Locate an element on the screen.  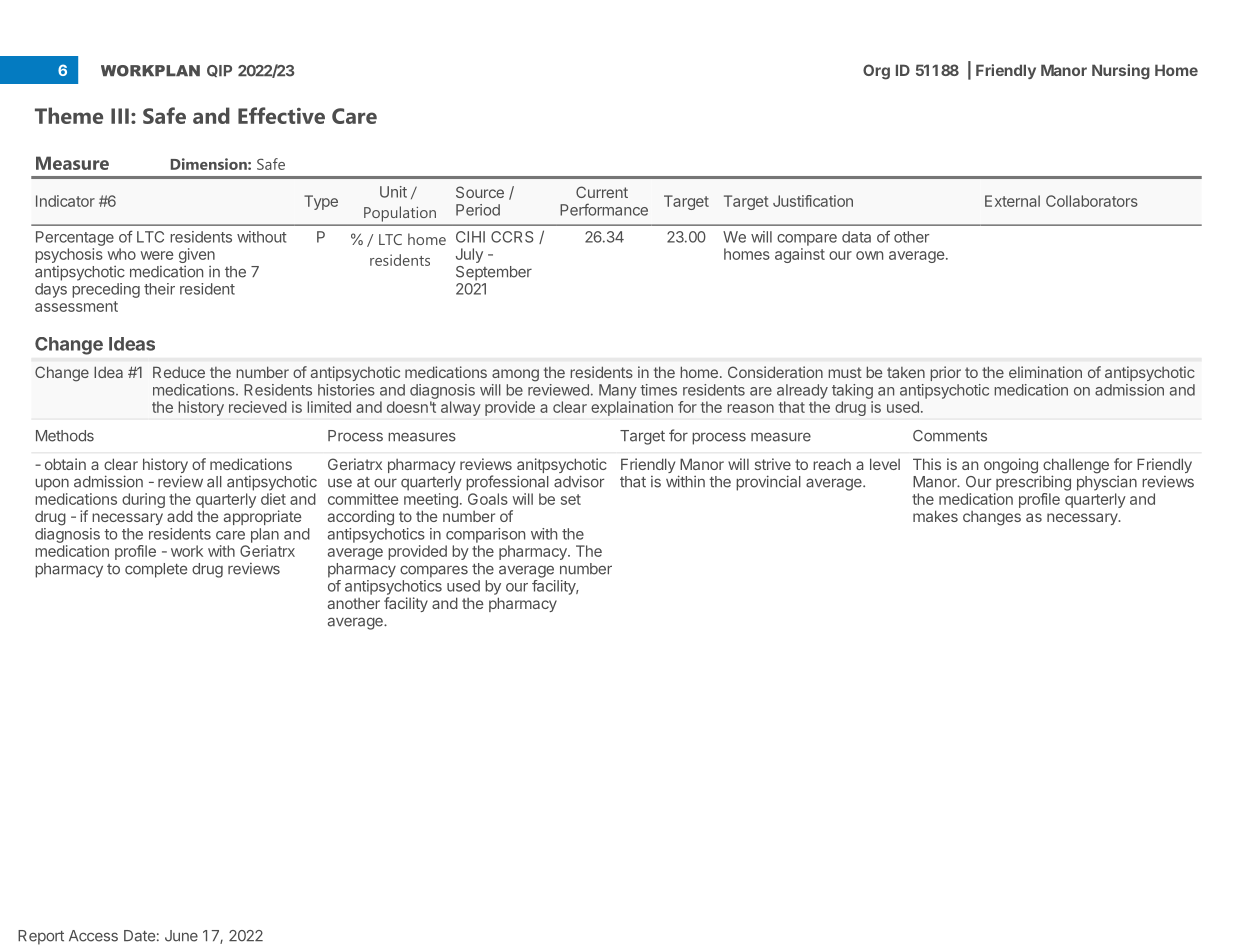
set is located at coordinates (571, 499).
